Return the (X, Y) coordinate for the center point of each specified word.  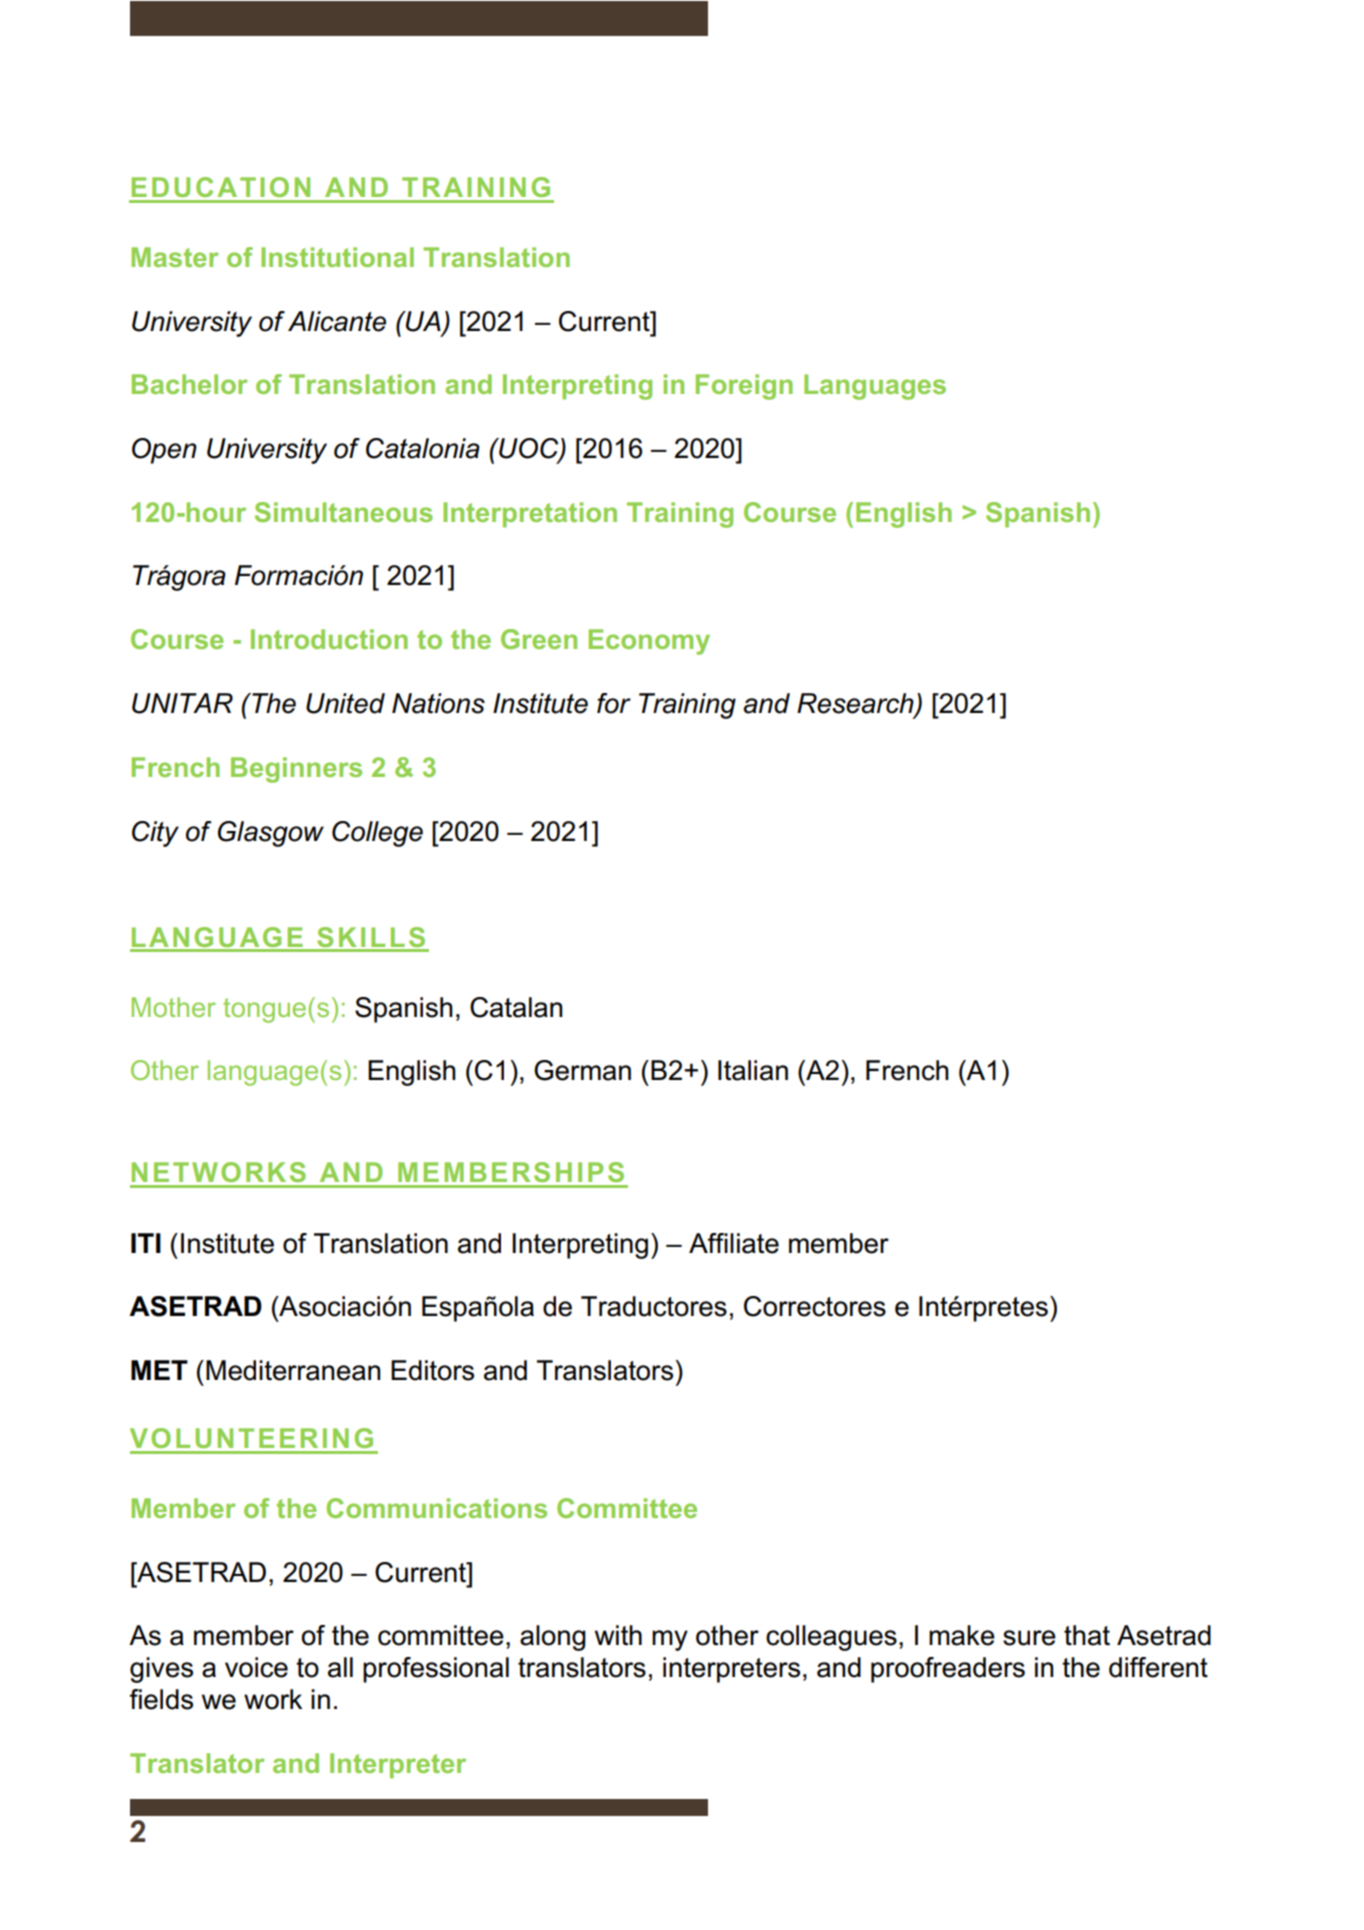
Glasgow (271, 834)
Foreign (744, 387)
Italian (753, 1070)
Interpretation (530, 515)
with (618, 1635)
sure (1029, 1638)
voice (256, 1667)
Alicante (337, 321)
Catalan (516, 1007)
